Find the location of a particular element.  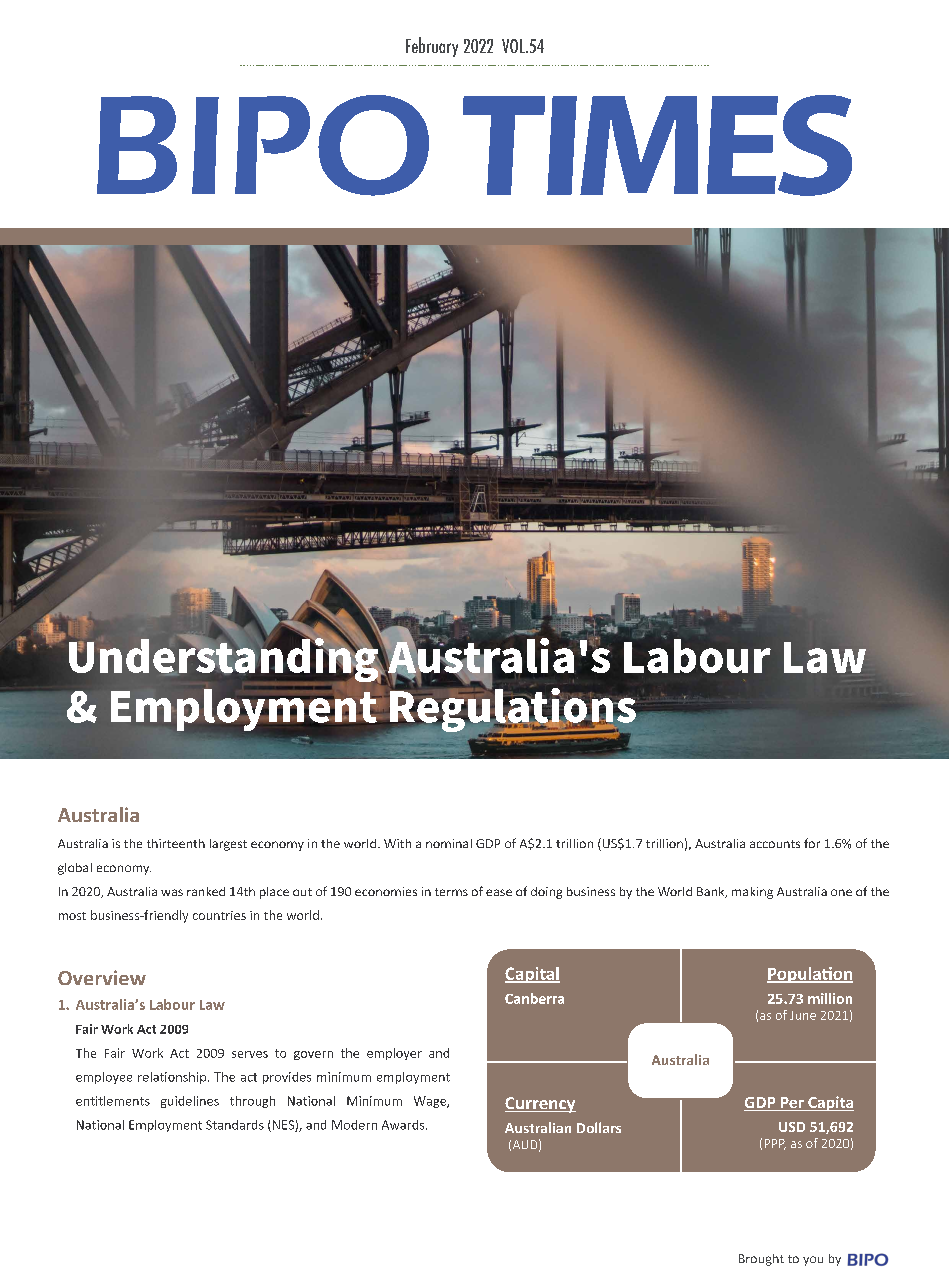

accounts is located at coordinates (775, 844).
